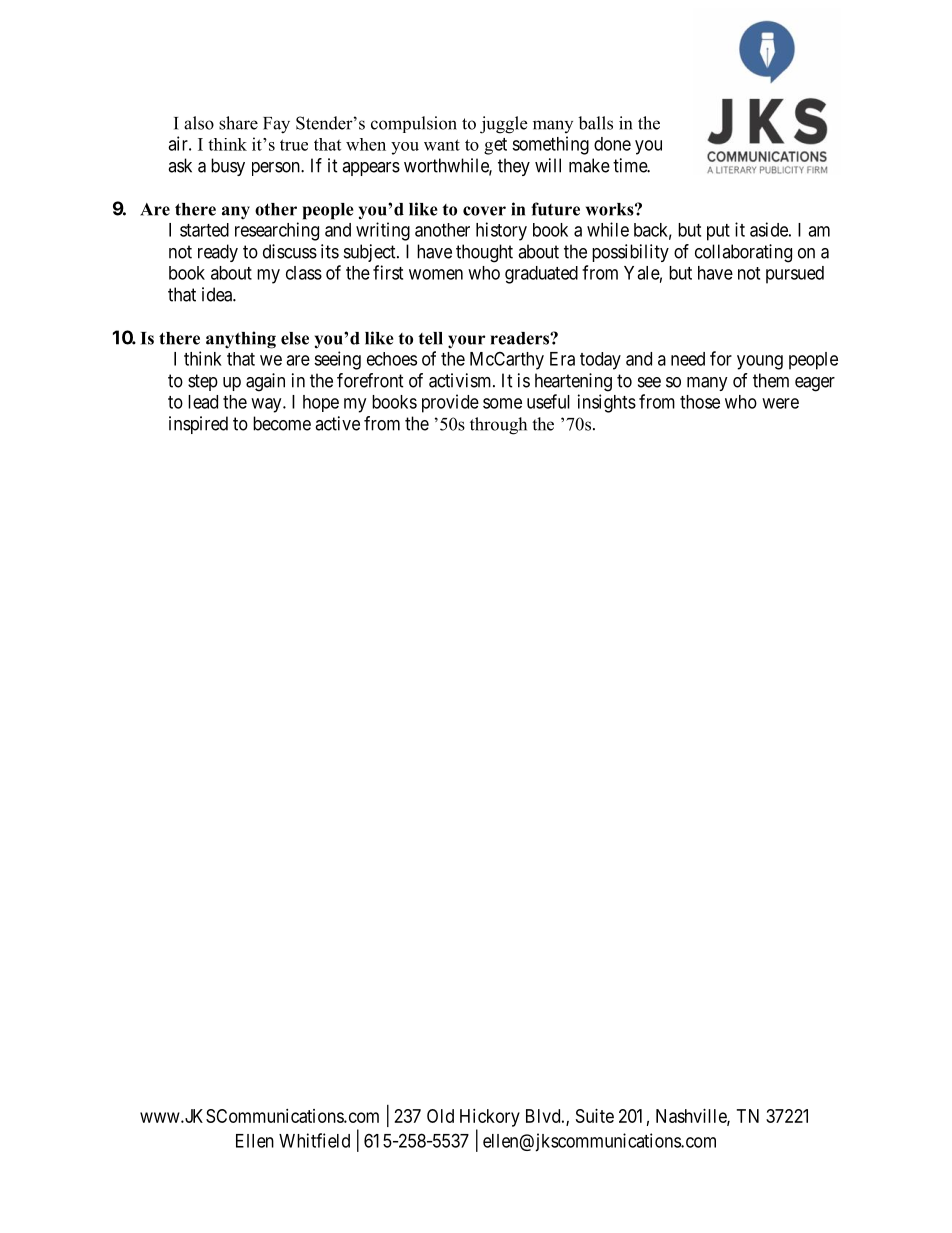 The height and width of the page is (1233, 952). I want to click on Hickory, so click(490, 1118).
